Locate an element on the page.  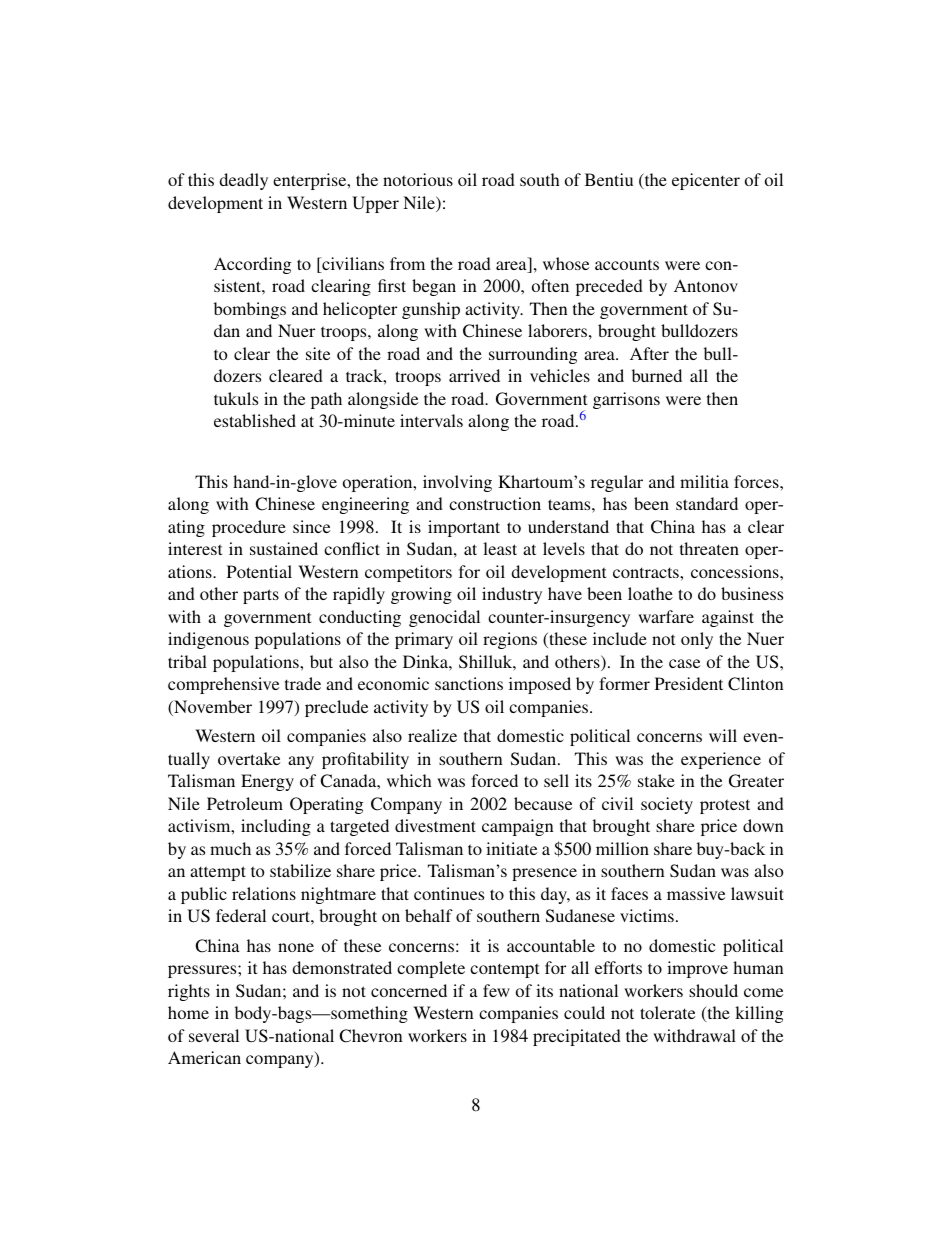
few is located at coordinates (496, 990).
